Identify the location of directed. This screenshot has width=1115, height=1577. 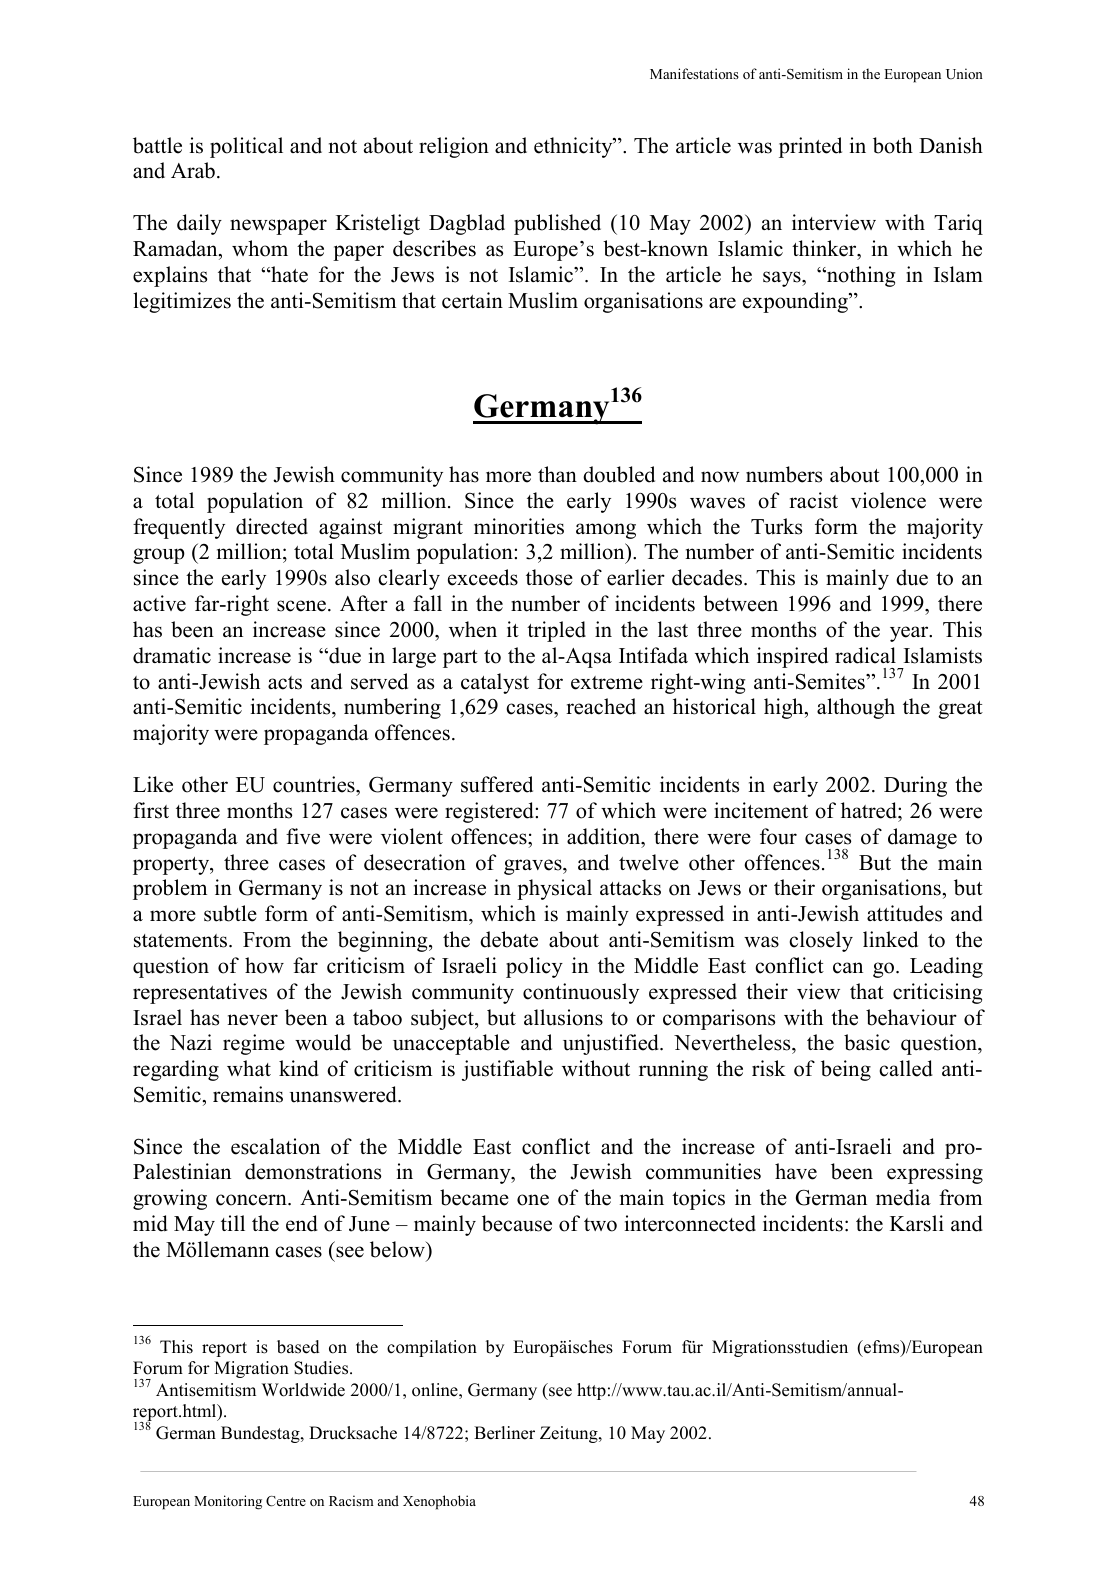
(272, 526).
